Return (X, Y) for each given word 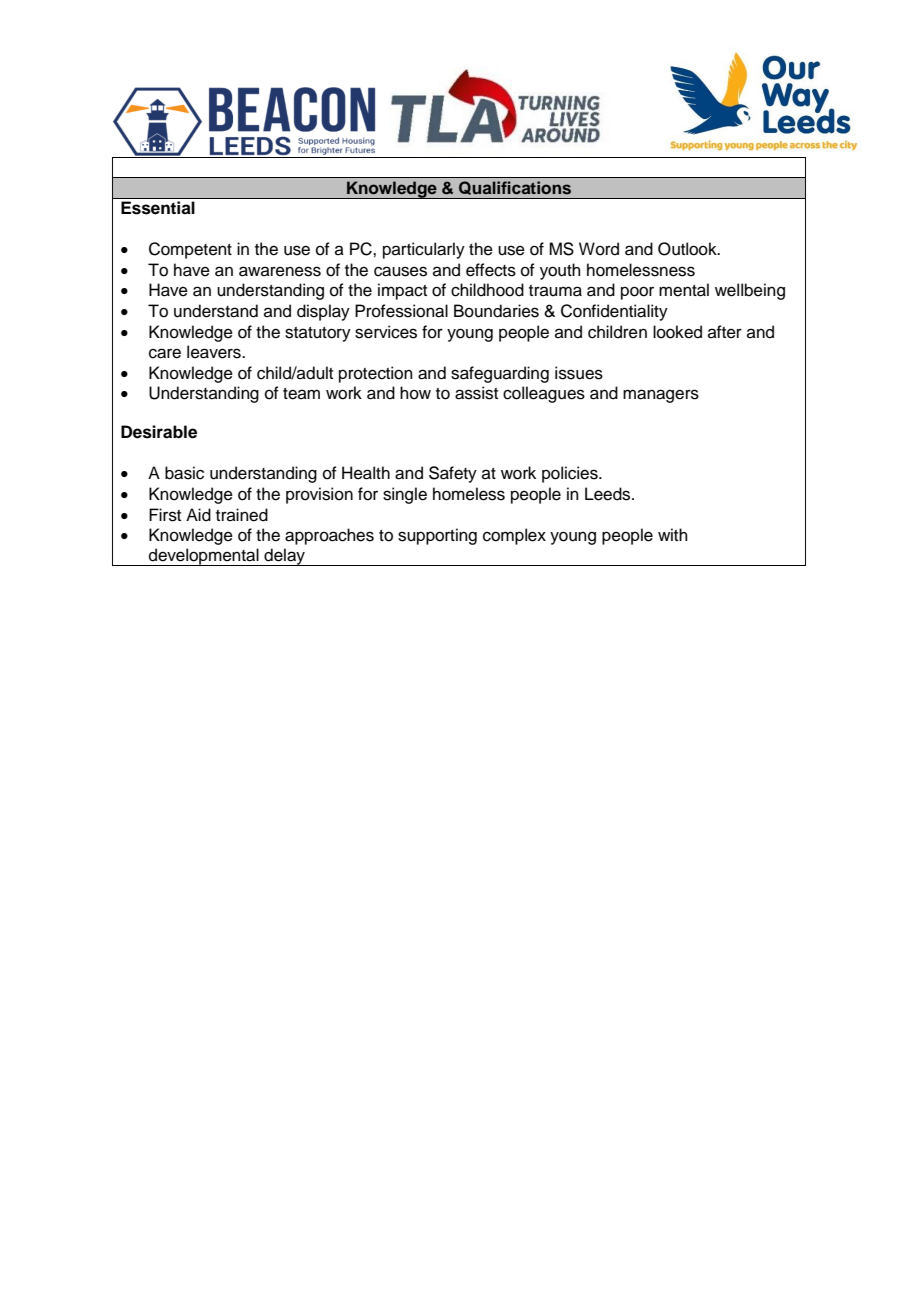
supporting (437, 536)
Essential (158, 207)
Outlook (688, 249)
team (301, 394)
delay (284, 557)
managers (661, 396)
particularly (424, 250)
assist (476, 393)
